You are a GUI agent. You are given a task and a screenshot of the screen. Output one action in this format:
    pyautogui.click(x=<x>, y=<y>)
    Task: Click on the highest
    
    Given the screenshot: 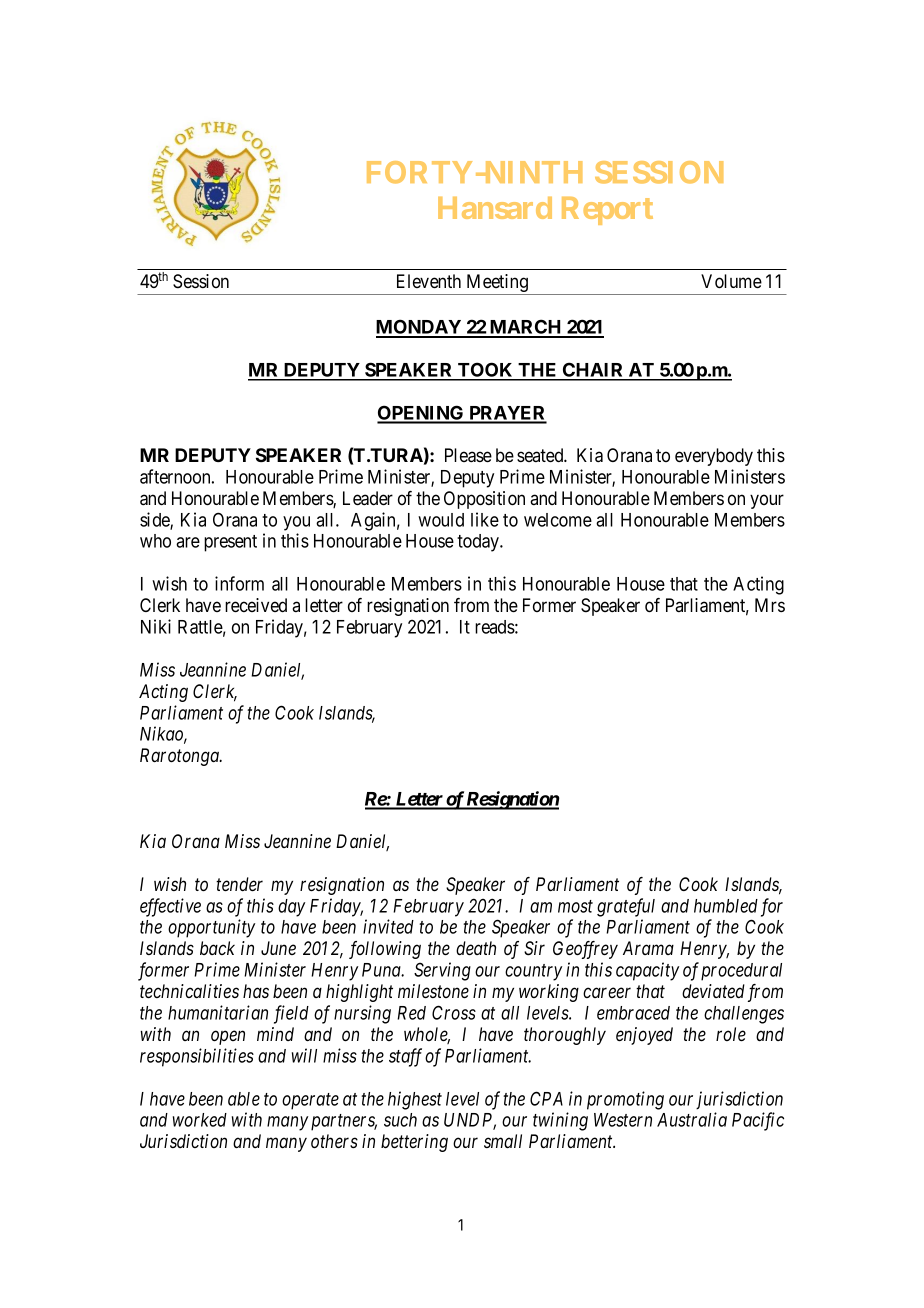 What is the action you would take?
    pyautogui.click(x=415, y=1100)
